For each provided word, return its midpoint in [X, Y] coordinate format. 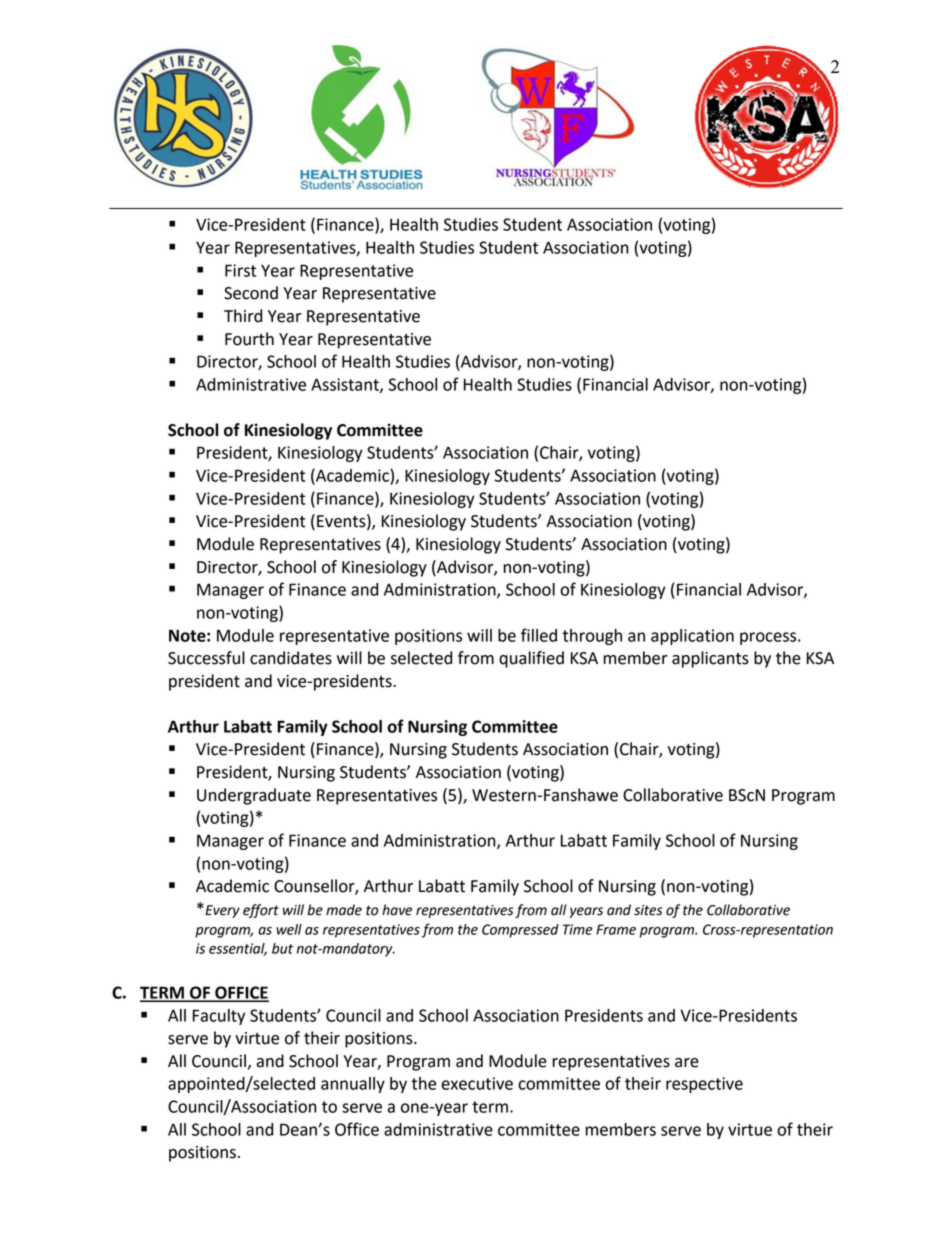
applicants [710, 659]
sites [648, 910]
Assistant [346, 385]
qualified [531, 659]
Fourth [249, 339]
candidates [291, 658]
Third [243, 316]
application [692, 637]
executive [477, 1083]
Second [251, 293]
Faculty [219, 1017]
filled [539, 635]
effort [261, 911]
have [397, 910]
